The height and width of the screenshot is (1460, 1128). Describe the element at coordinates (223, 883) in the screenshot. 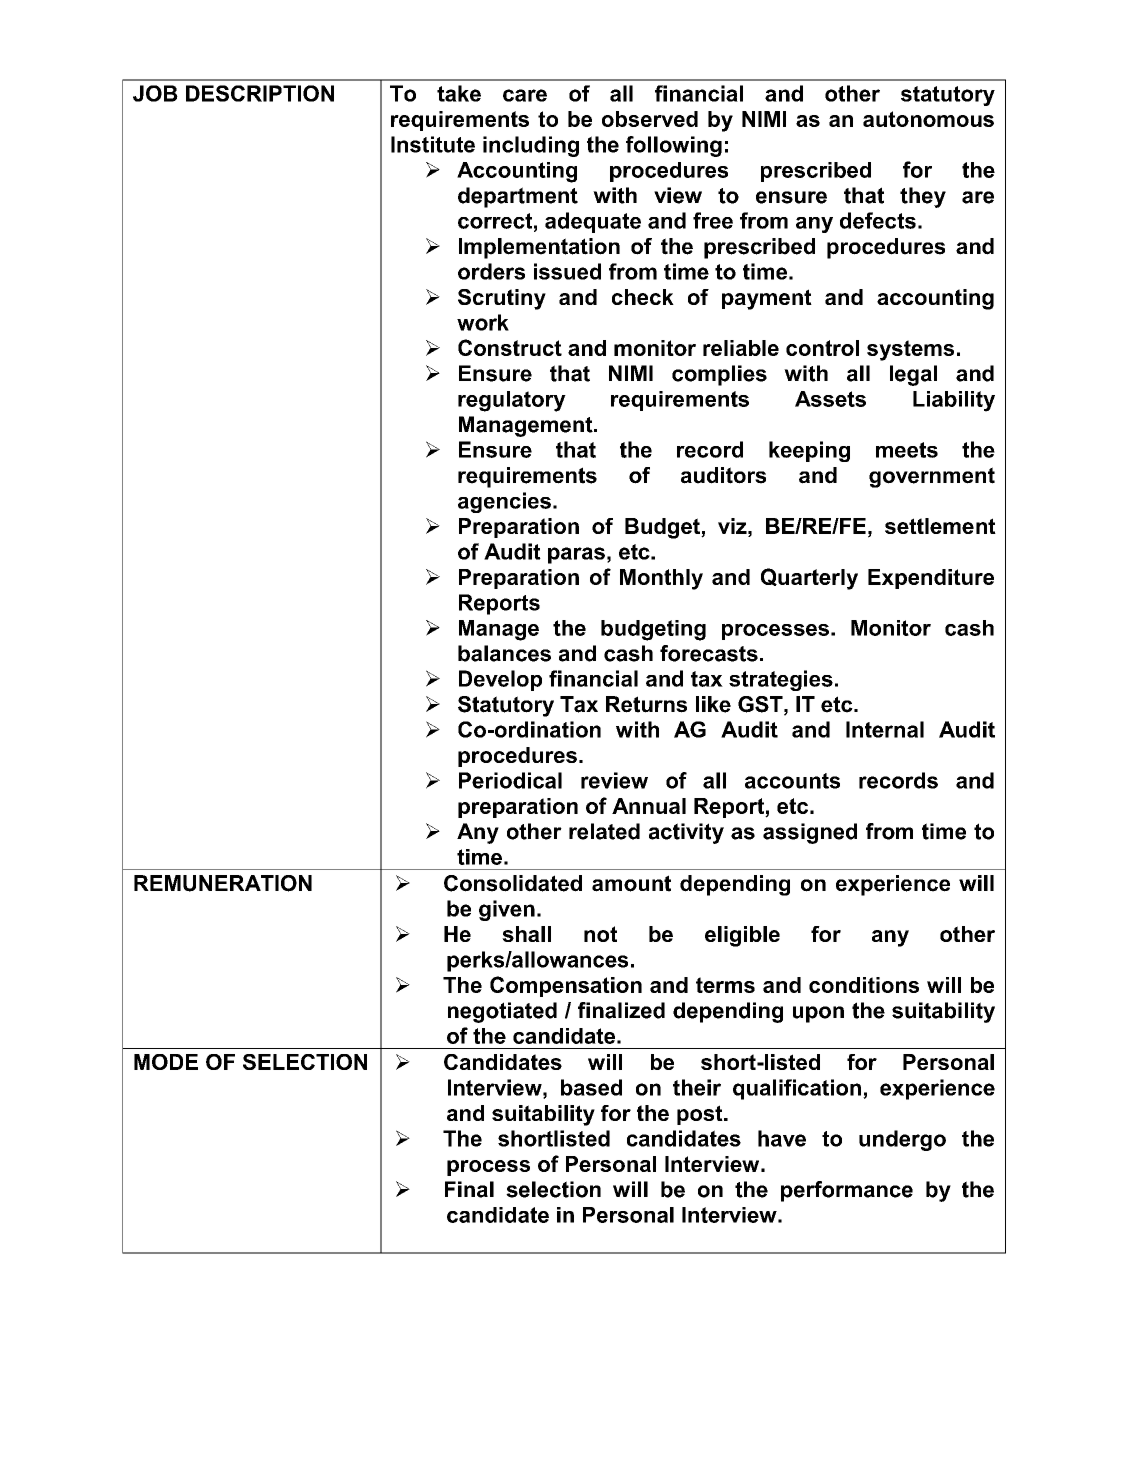

I see `REMUNERATION` at that location.
